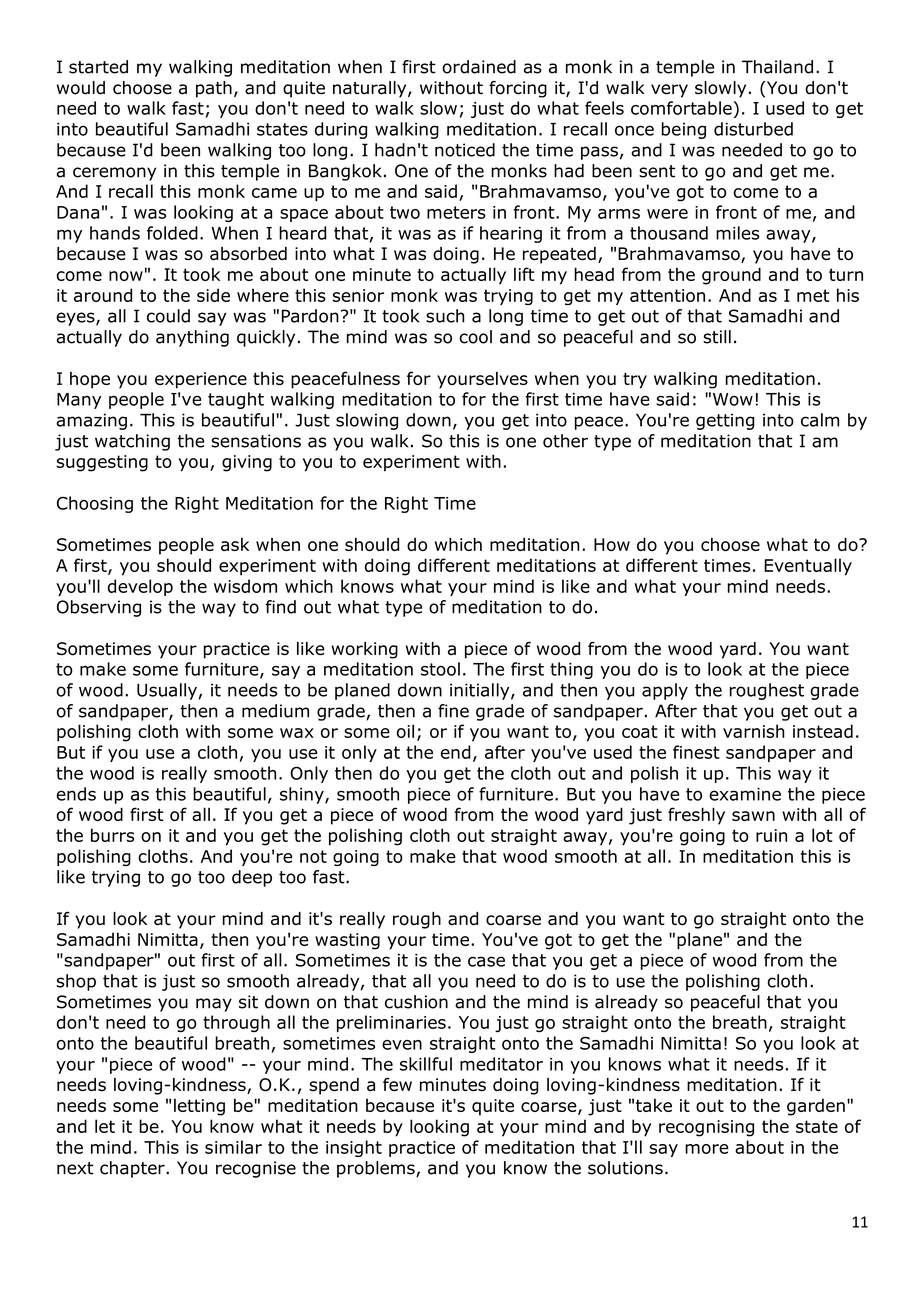  I want to click on burrs, so click(112, 835).
